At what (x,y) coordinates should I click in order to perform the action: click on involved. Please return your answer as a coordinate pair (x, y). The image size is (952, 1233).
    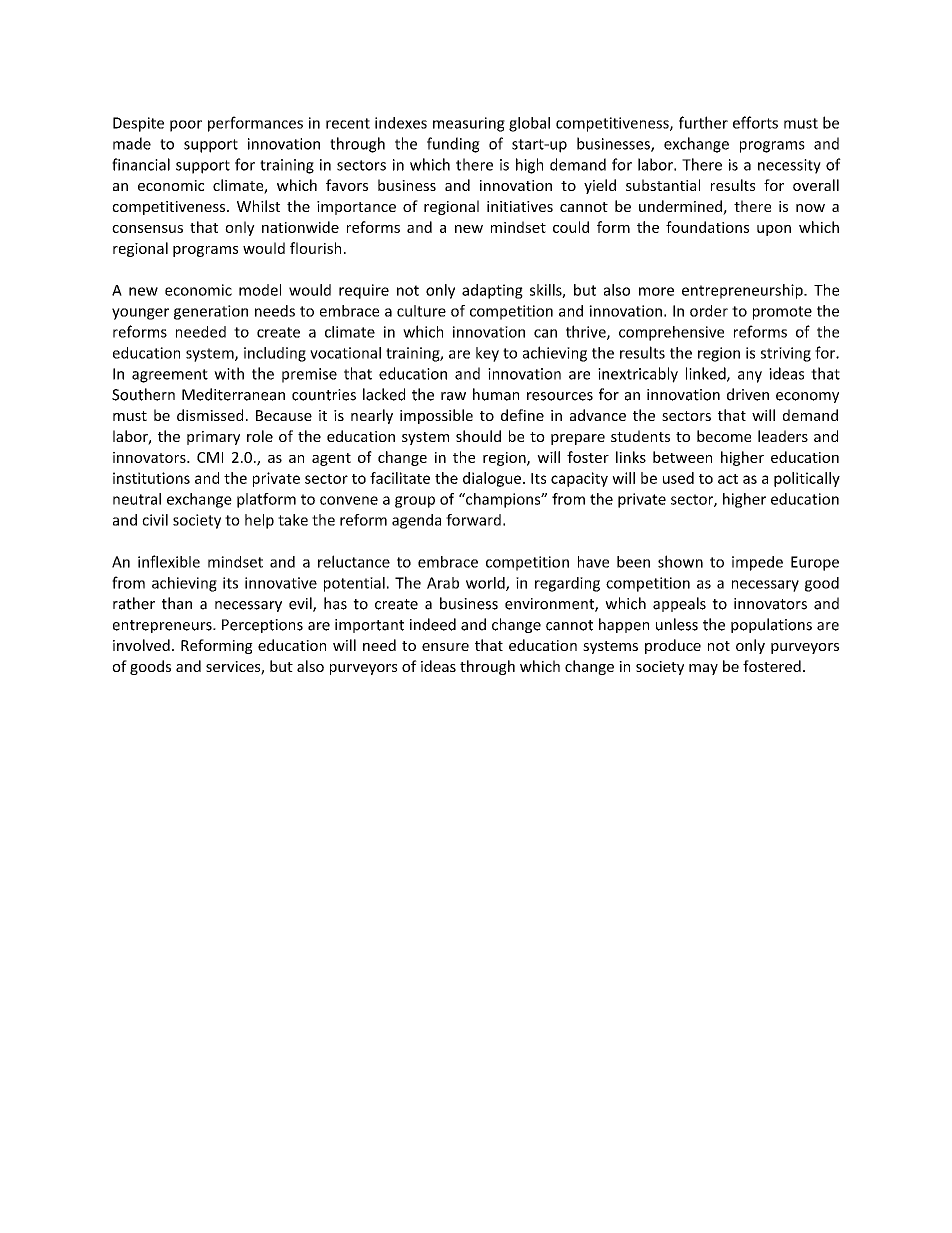
    Looking at the image, I should click on (141, 645).
